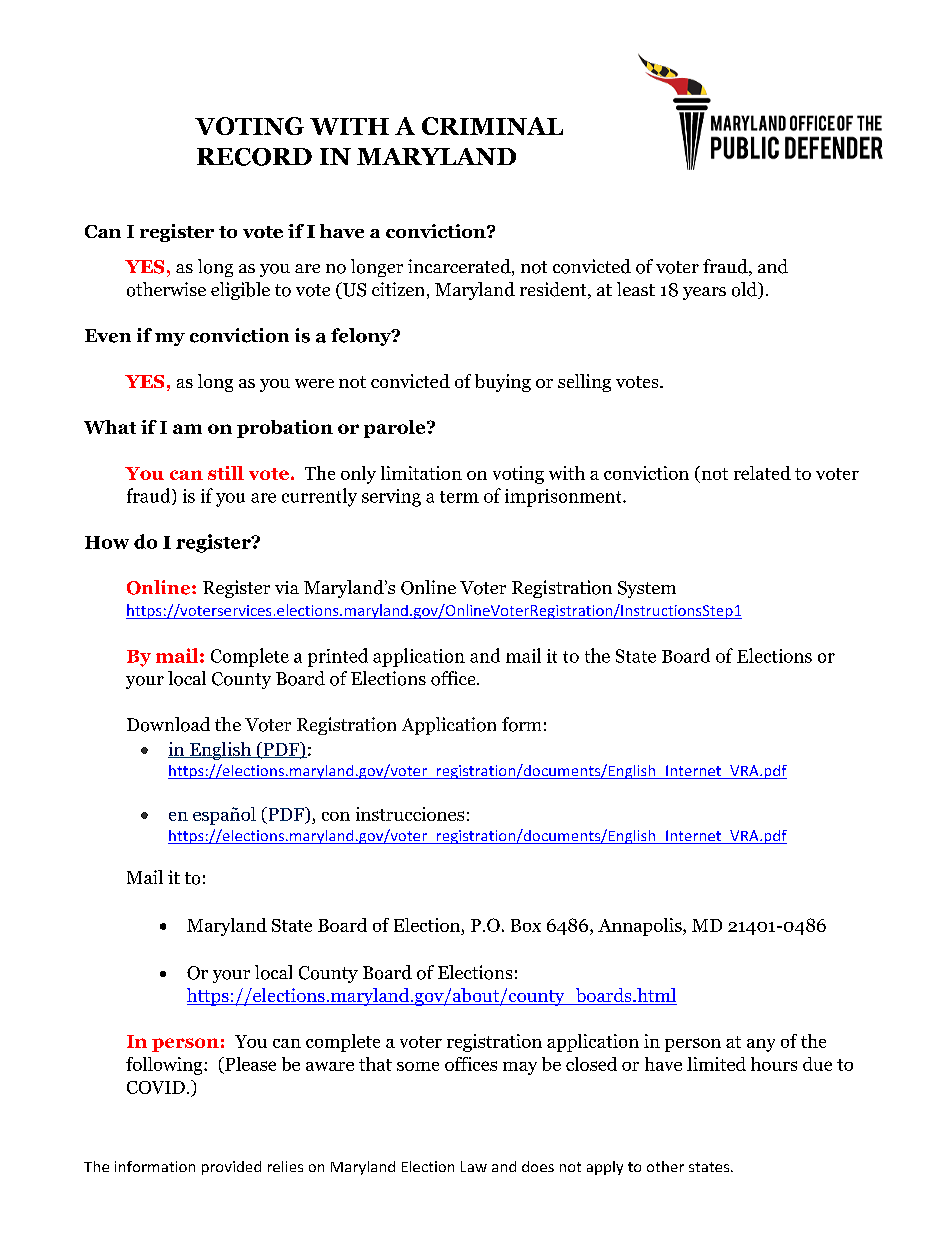 The width and height of the screenshot is (952, 1233). Describe the element at coordinates (231, 1168) in the screenshot. I see `provided` at that location.
